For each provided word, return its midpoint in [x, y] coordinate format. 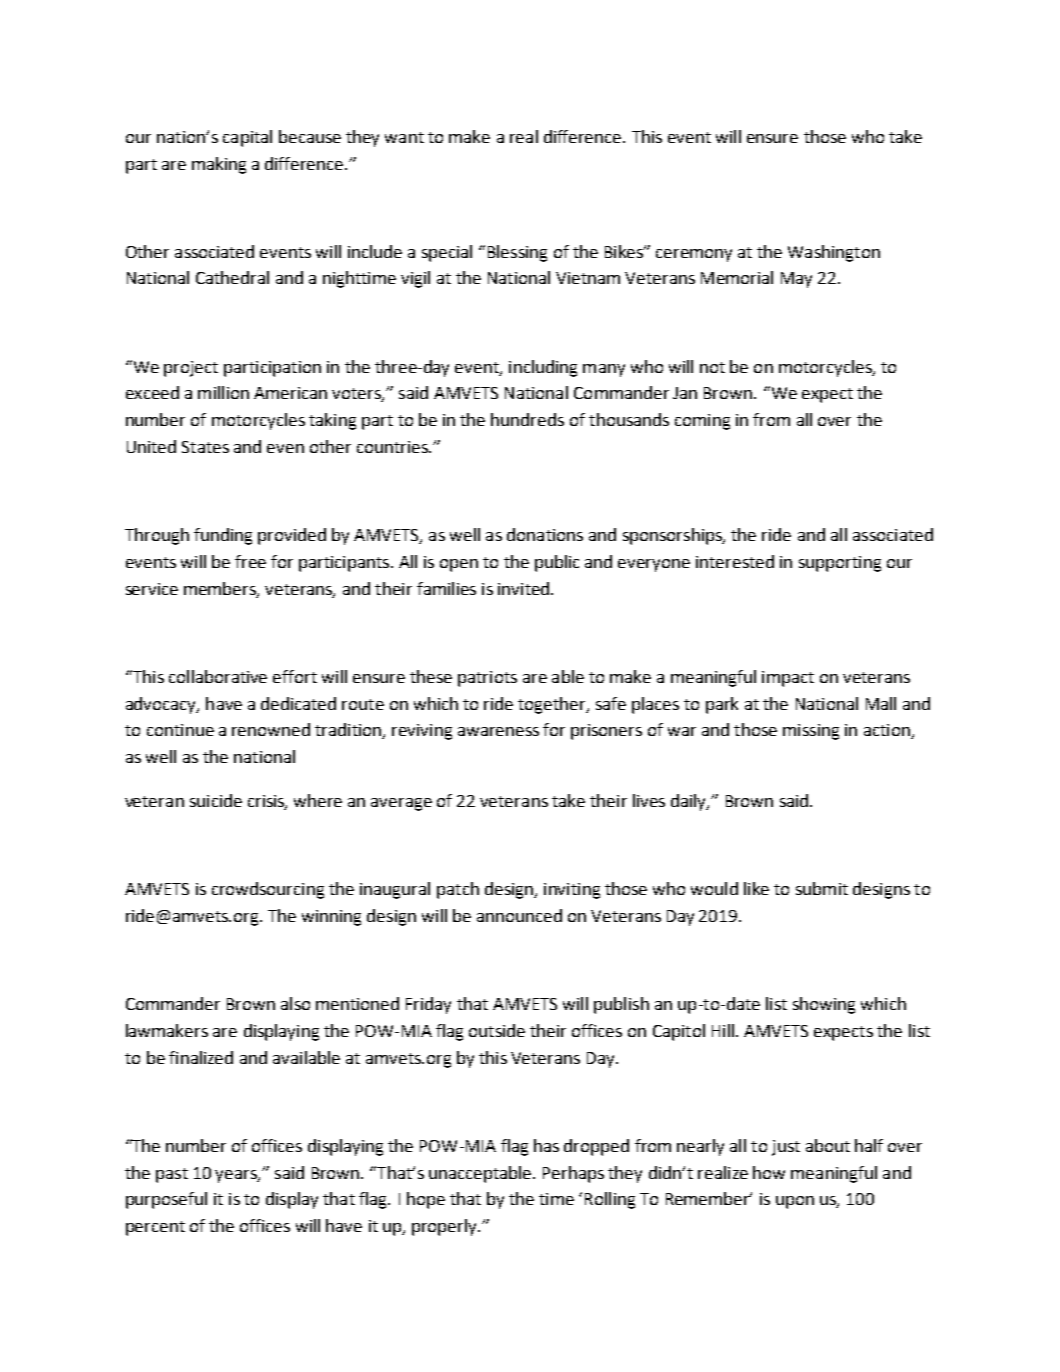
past [172, 1175]
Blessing [517, 253]
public [557, 563]
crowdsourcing [268, 890]
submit [822, 888]
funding [223, 536]
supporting [840, 564]
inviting [572, 891]
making [219, 165]
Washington [834, 253]
